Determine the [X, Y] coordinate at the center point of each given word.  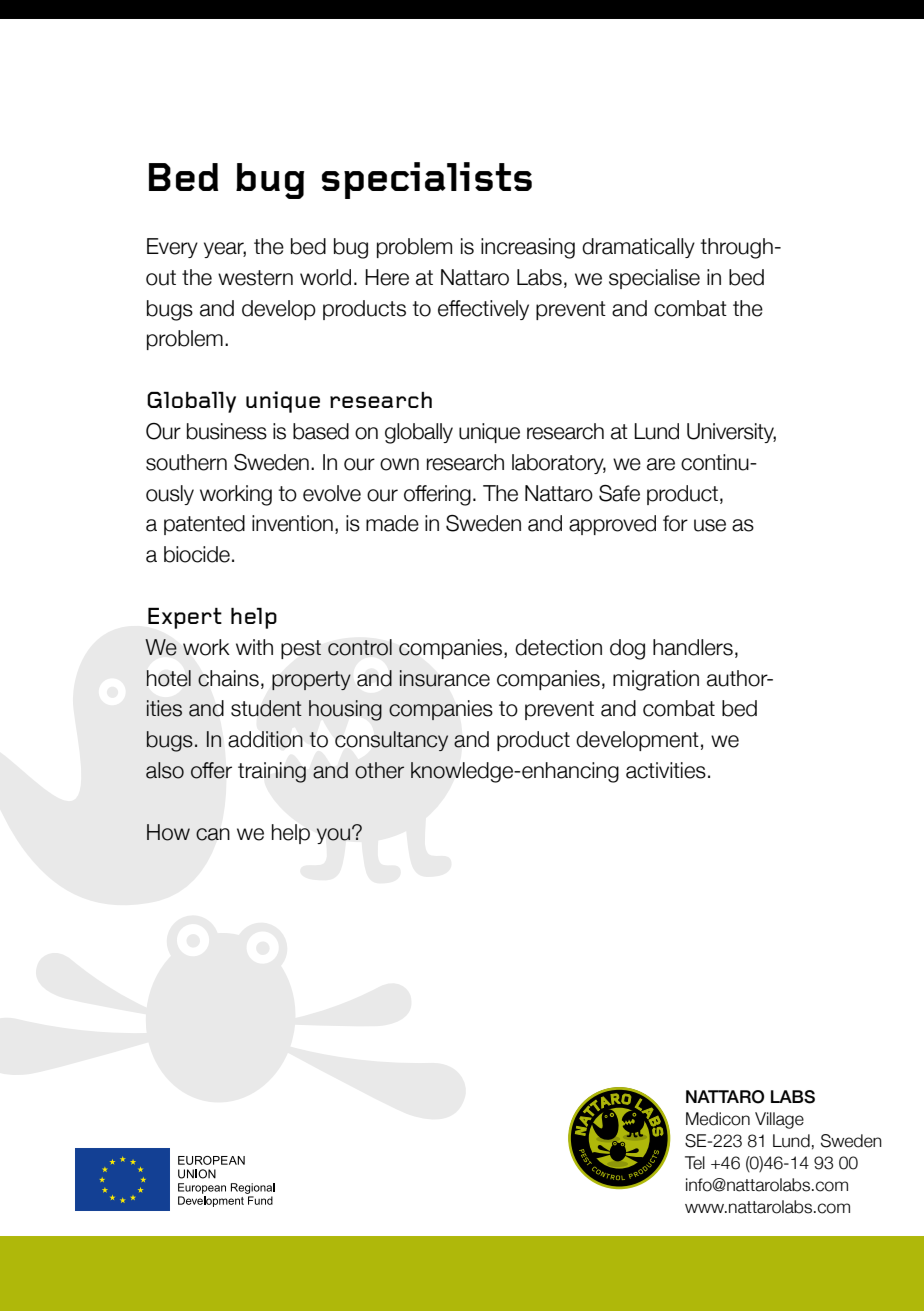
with [254, 647]
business [227, 431]
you [333, 836]
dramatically [638, 248]
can [213, 834]
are [661, 464]
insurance [444, 678]
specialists [427, 180]
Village [779, 1120]
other [379, 770]
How [168, 832]
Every [172, 248]
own [399, 464]
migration [656, 680]
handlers [693, 647]
